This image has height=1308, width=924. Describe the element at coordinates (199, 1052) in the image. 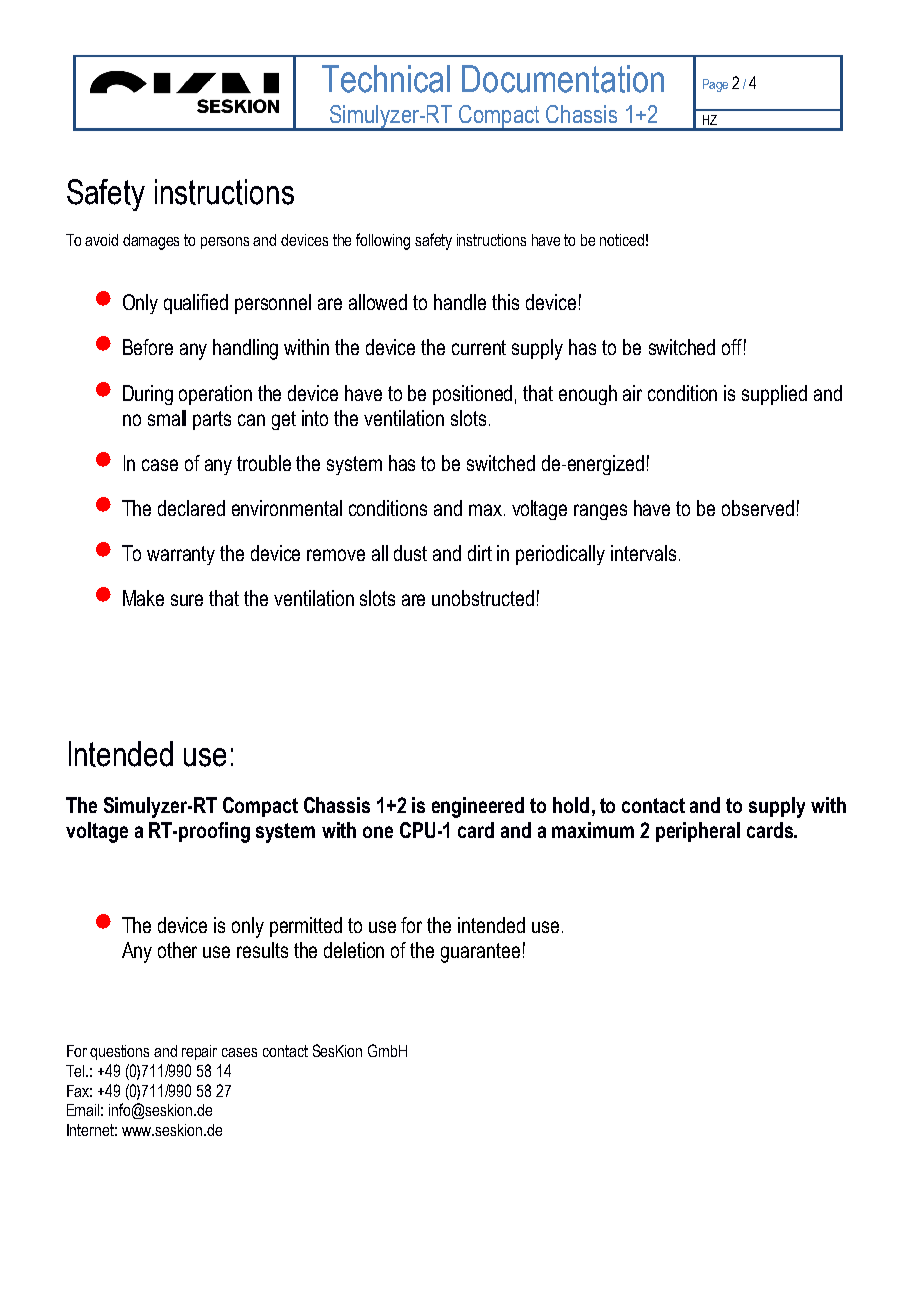

I see `repair` at that location.
